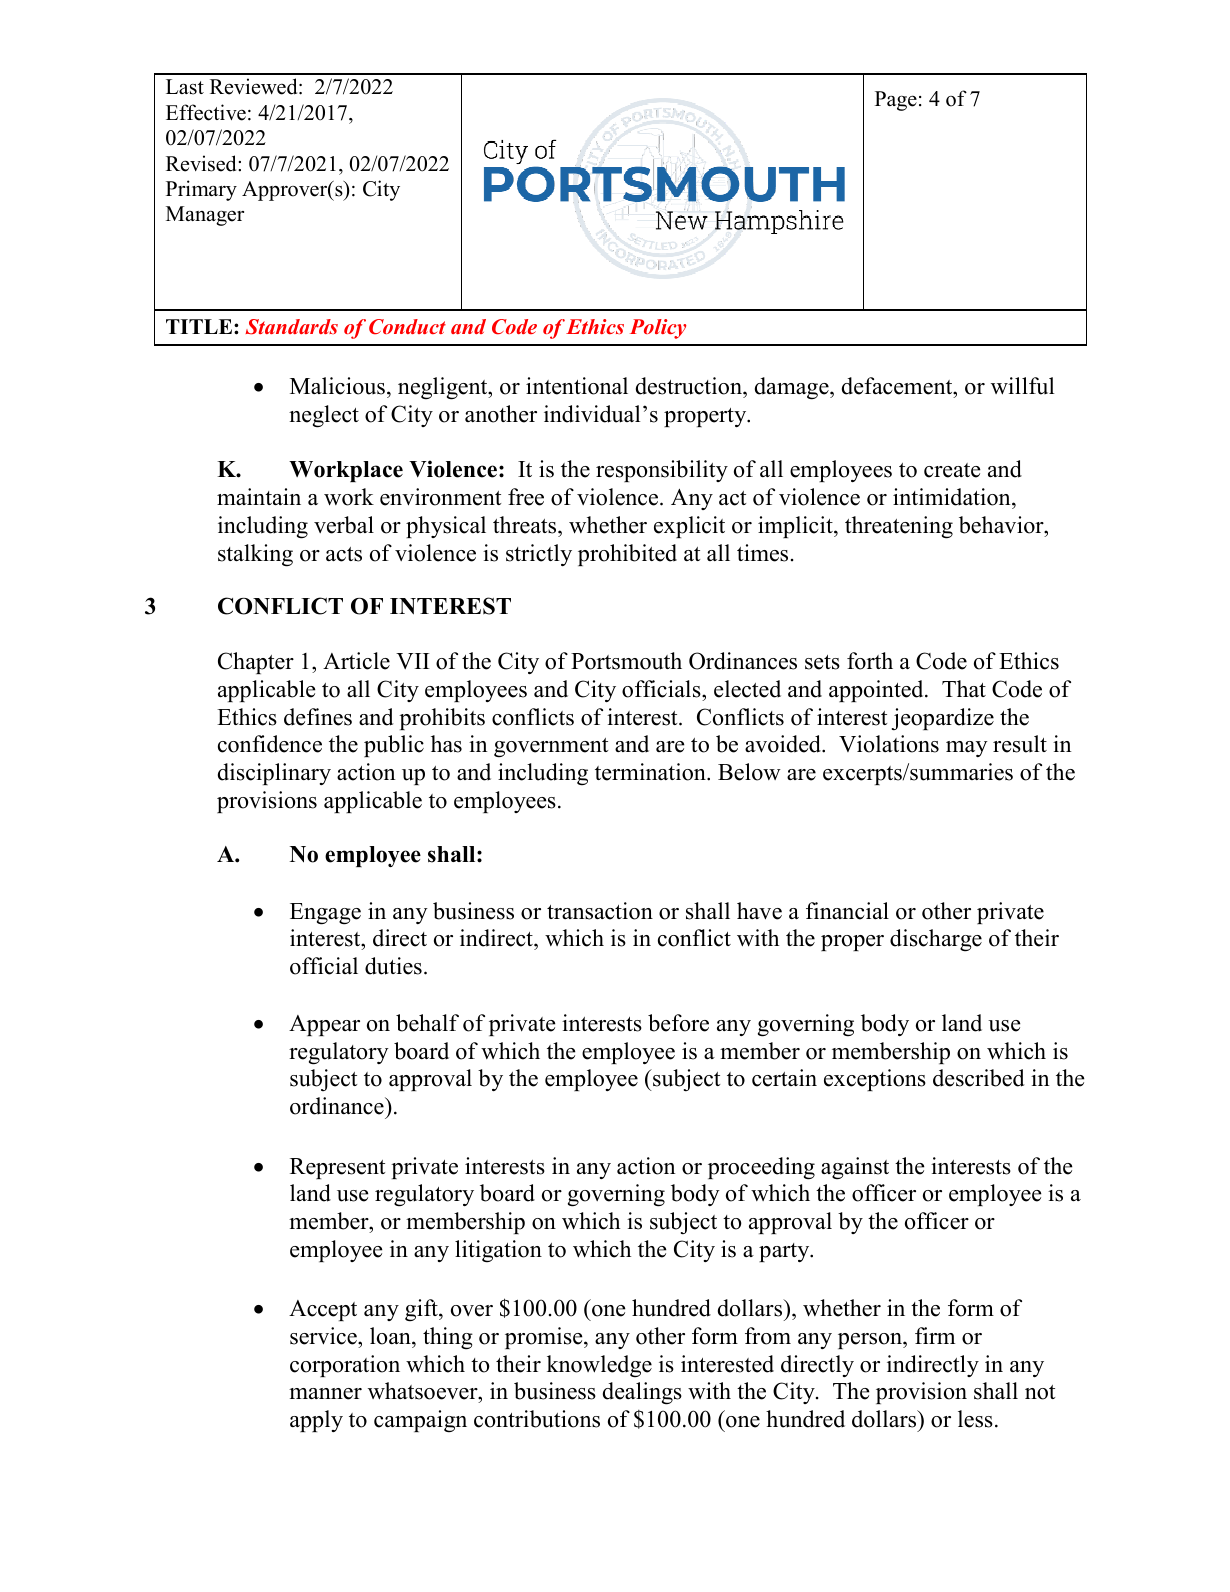 This page has height=1592, width=1230. I want to click on prohibited, so click(627, 555).
